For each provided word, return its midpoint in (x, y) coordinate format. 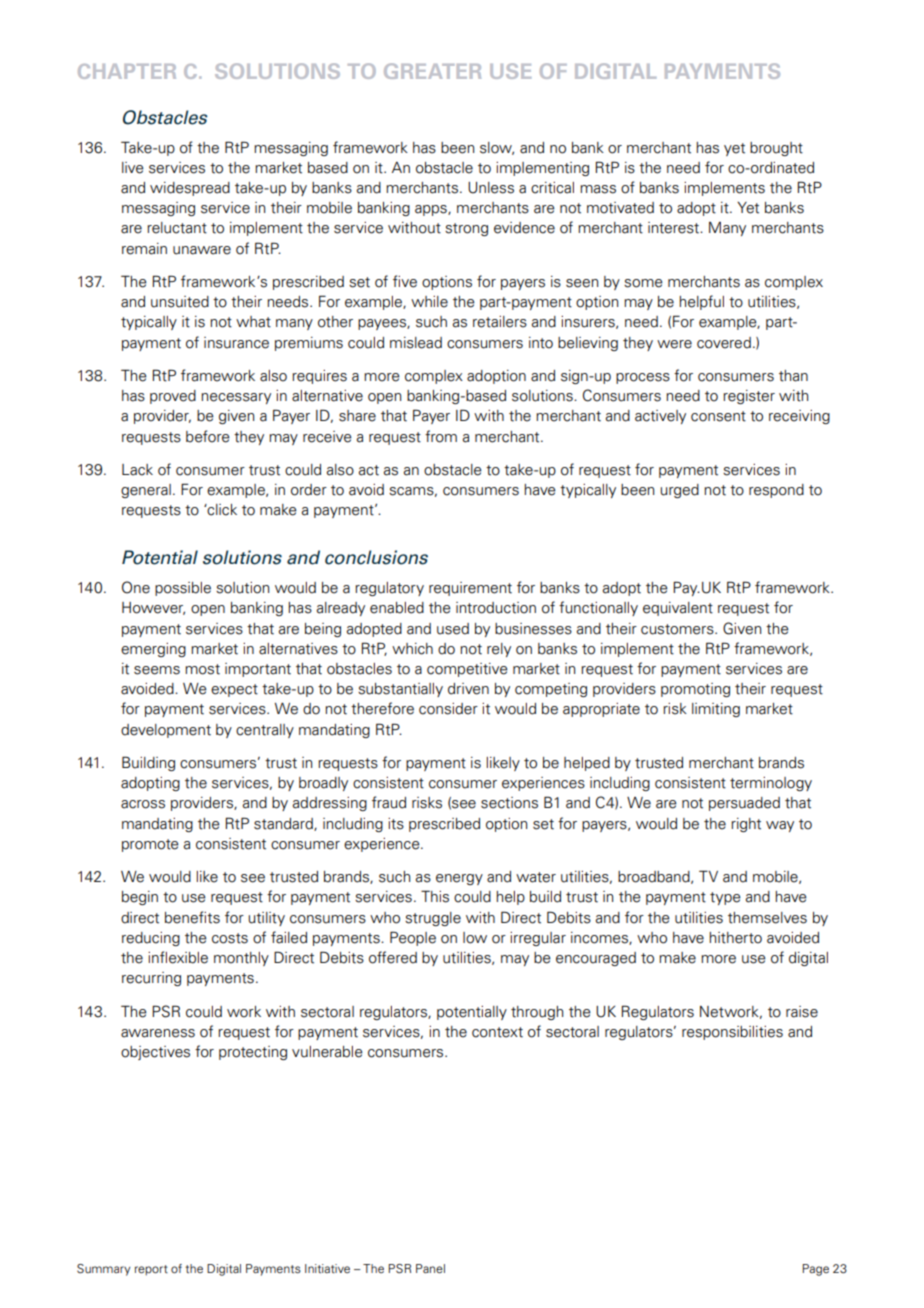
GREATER (432, 71)
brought (776, 149)
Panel (430, 1268)
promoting (695, 690)
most (202, 669)
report (151, 1270)
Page (815, 1270)
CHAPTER (127, 71)
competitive (467, 670)
